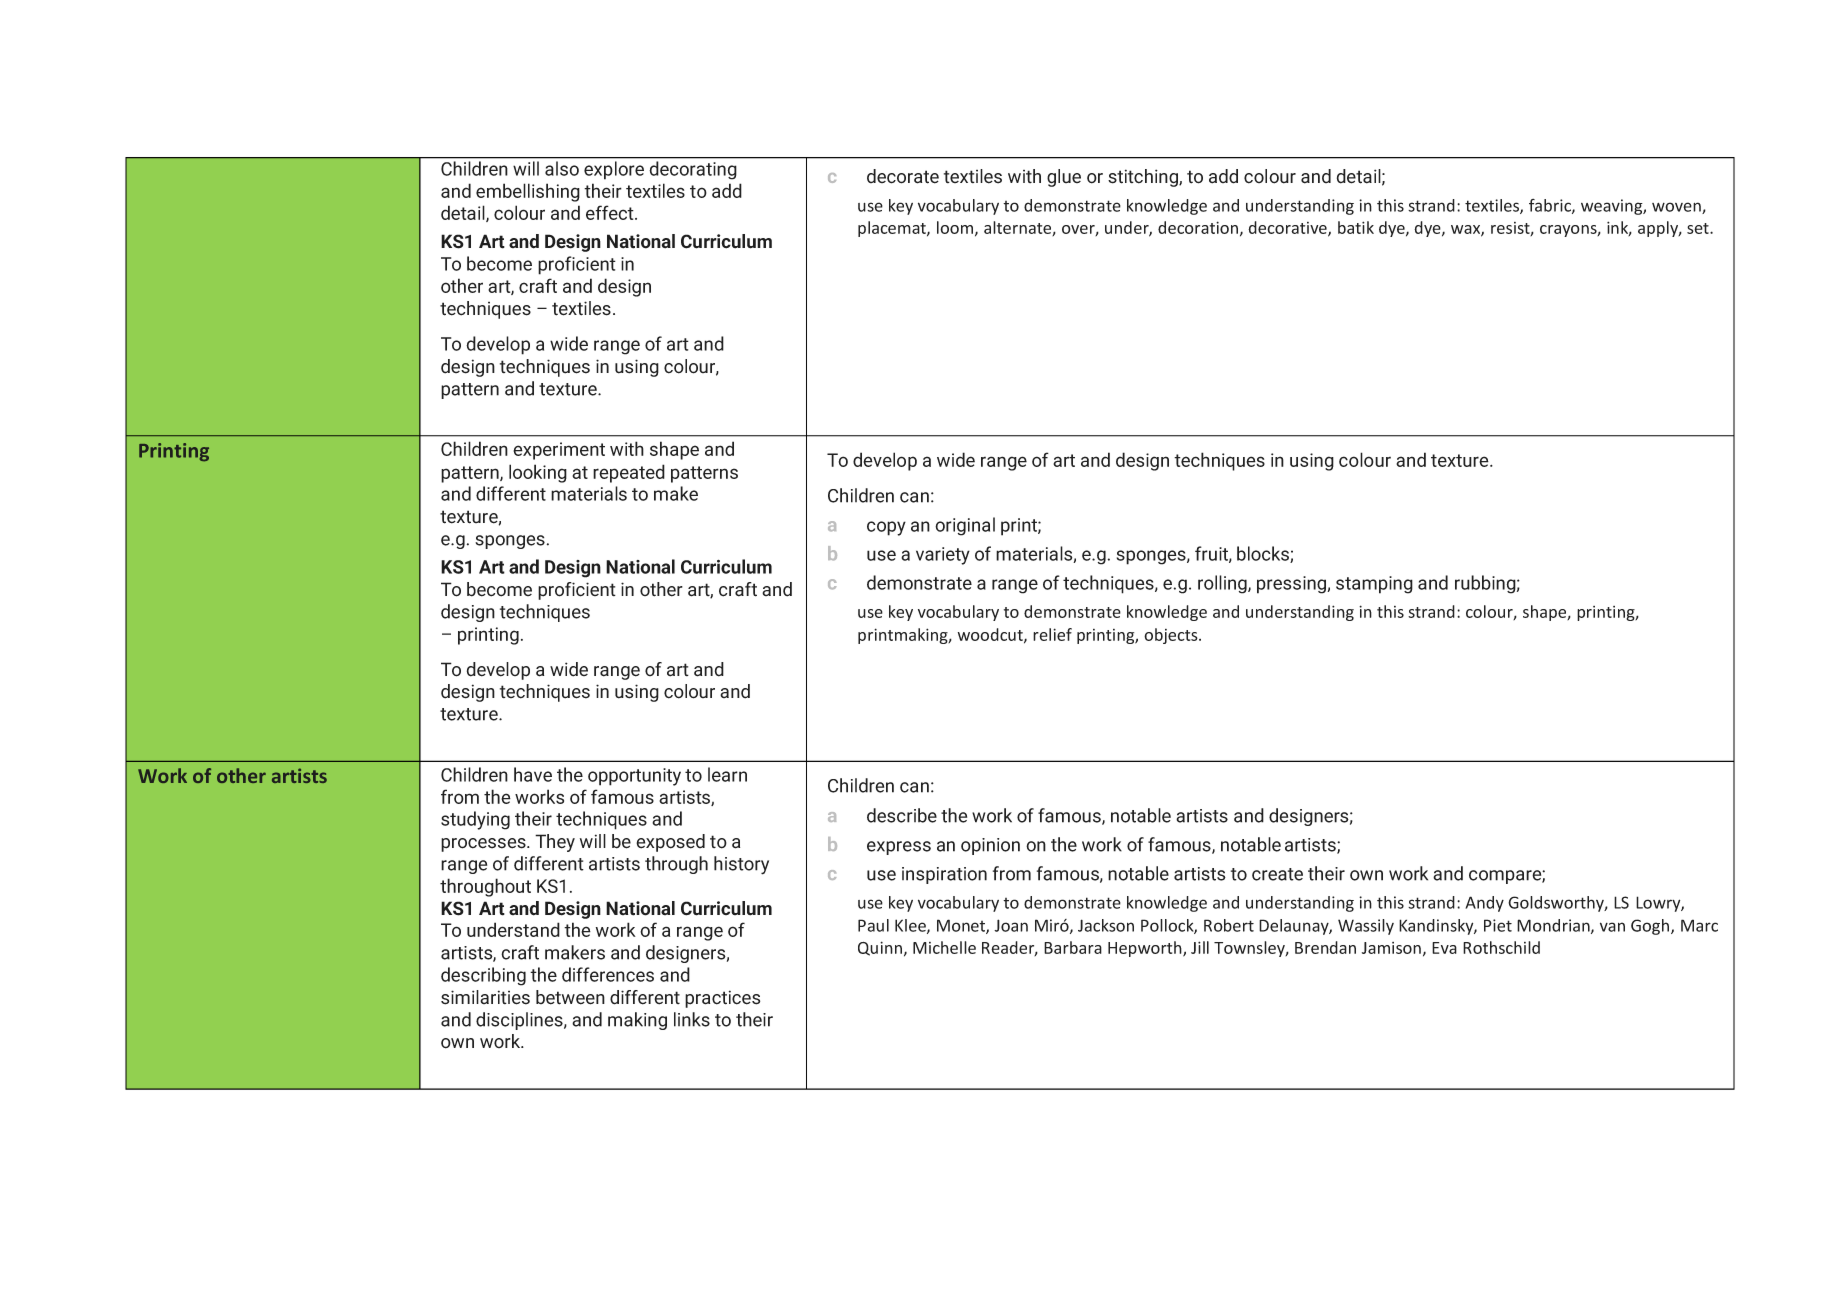 The image size is (1836, 1298). I want to click on woven, so click(1677, 208).
